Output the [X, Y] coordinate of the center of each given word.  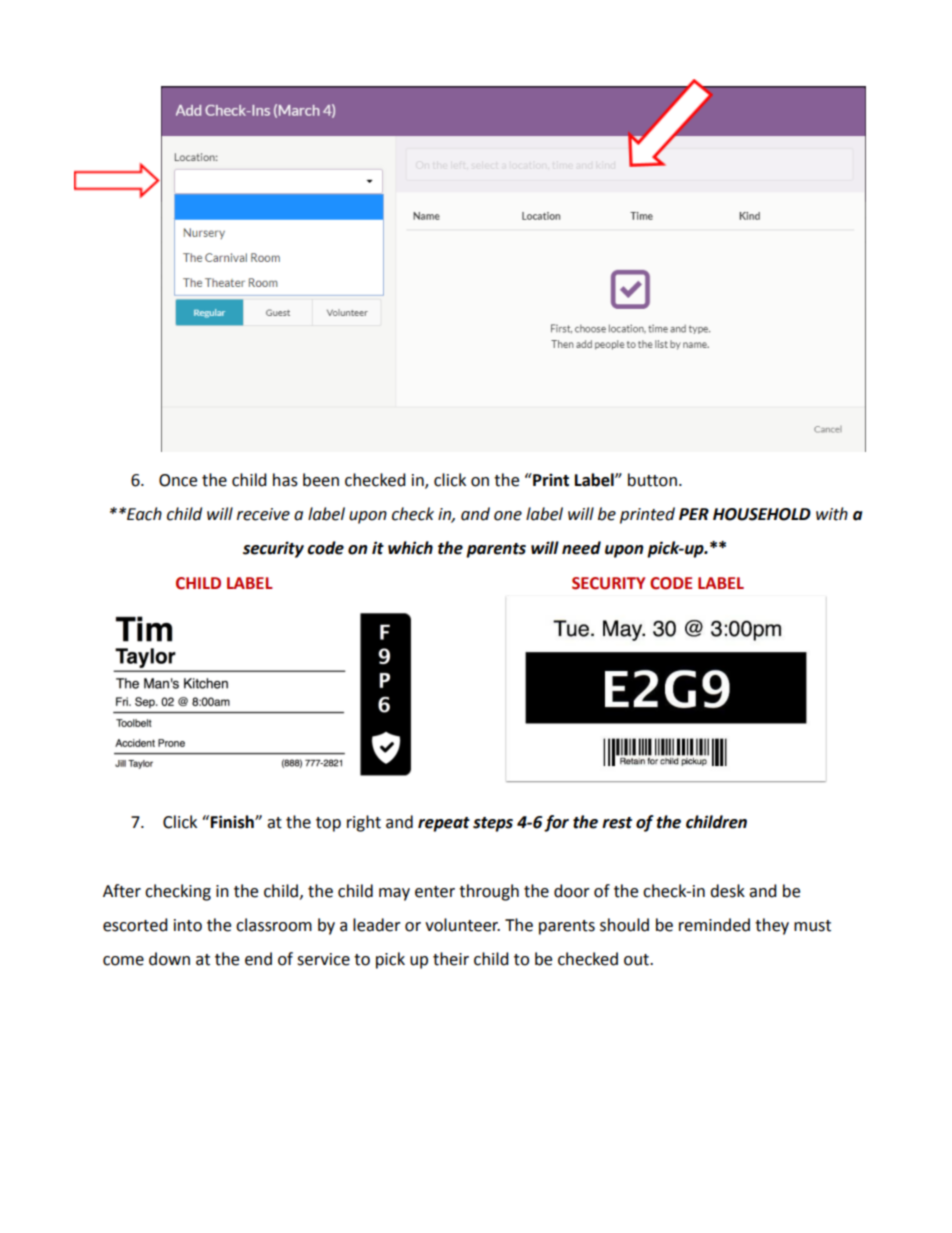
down [169, 959]
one [508, 516]
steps [493, 824]
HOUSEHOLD [762, 514]
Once [178, 480]
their [451, 959]
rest [617, 823]
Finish [233, 822]
